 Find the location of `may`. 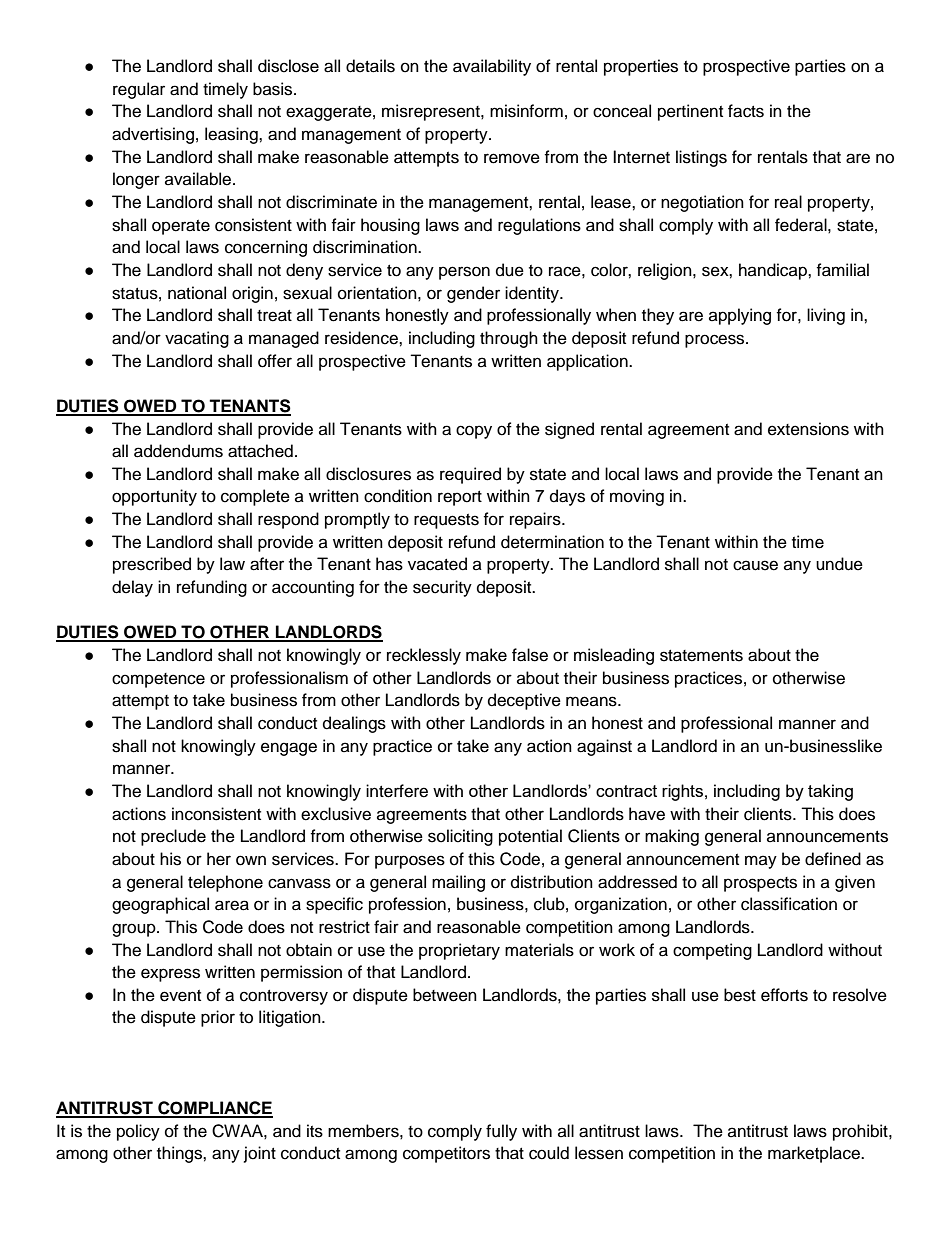

may is located at coordinates (761, 862).
